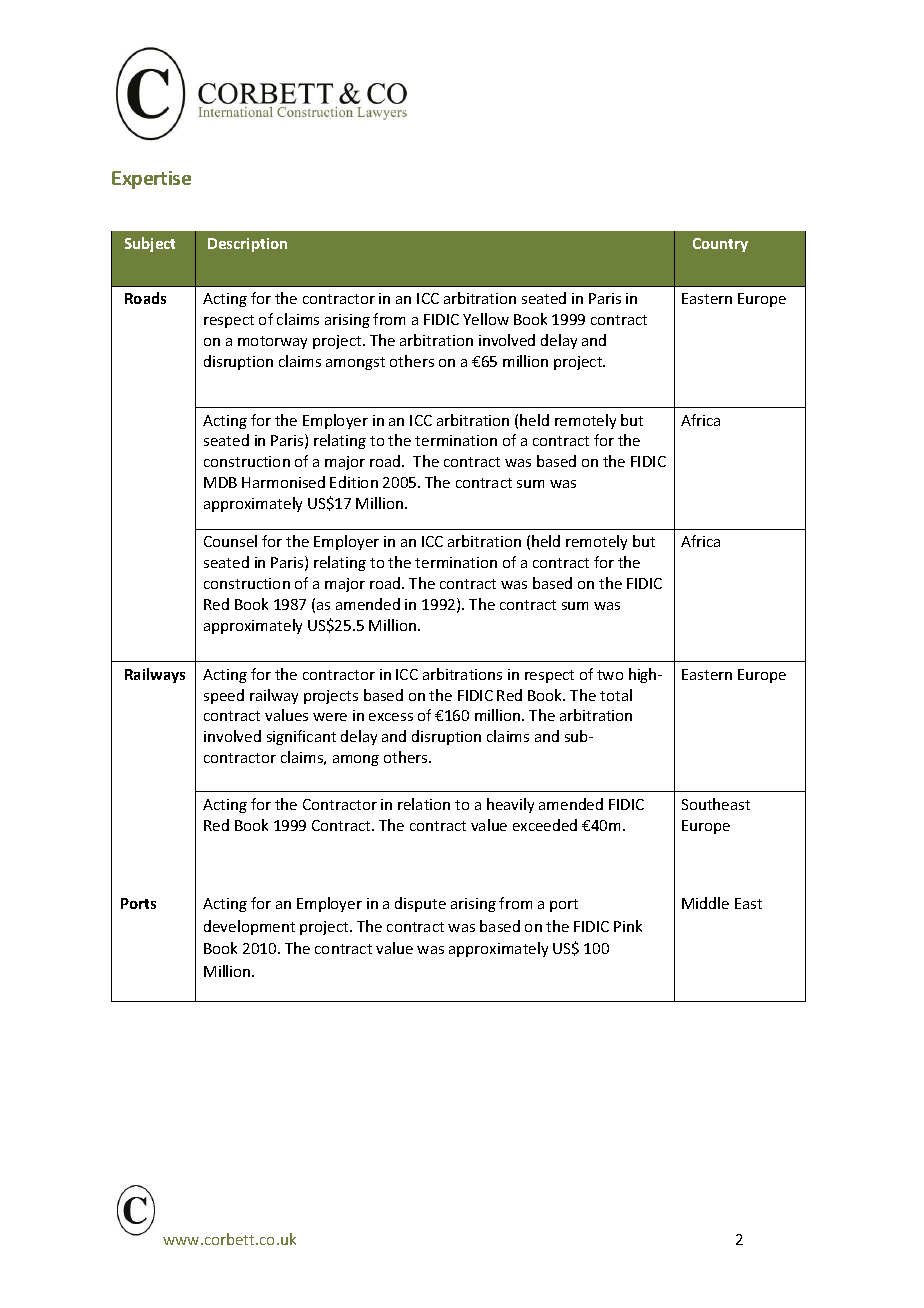 This document has width=924, height=1308. Describe the element at coordinates (616, 695) in the document. I see `total` at that location.
